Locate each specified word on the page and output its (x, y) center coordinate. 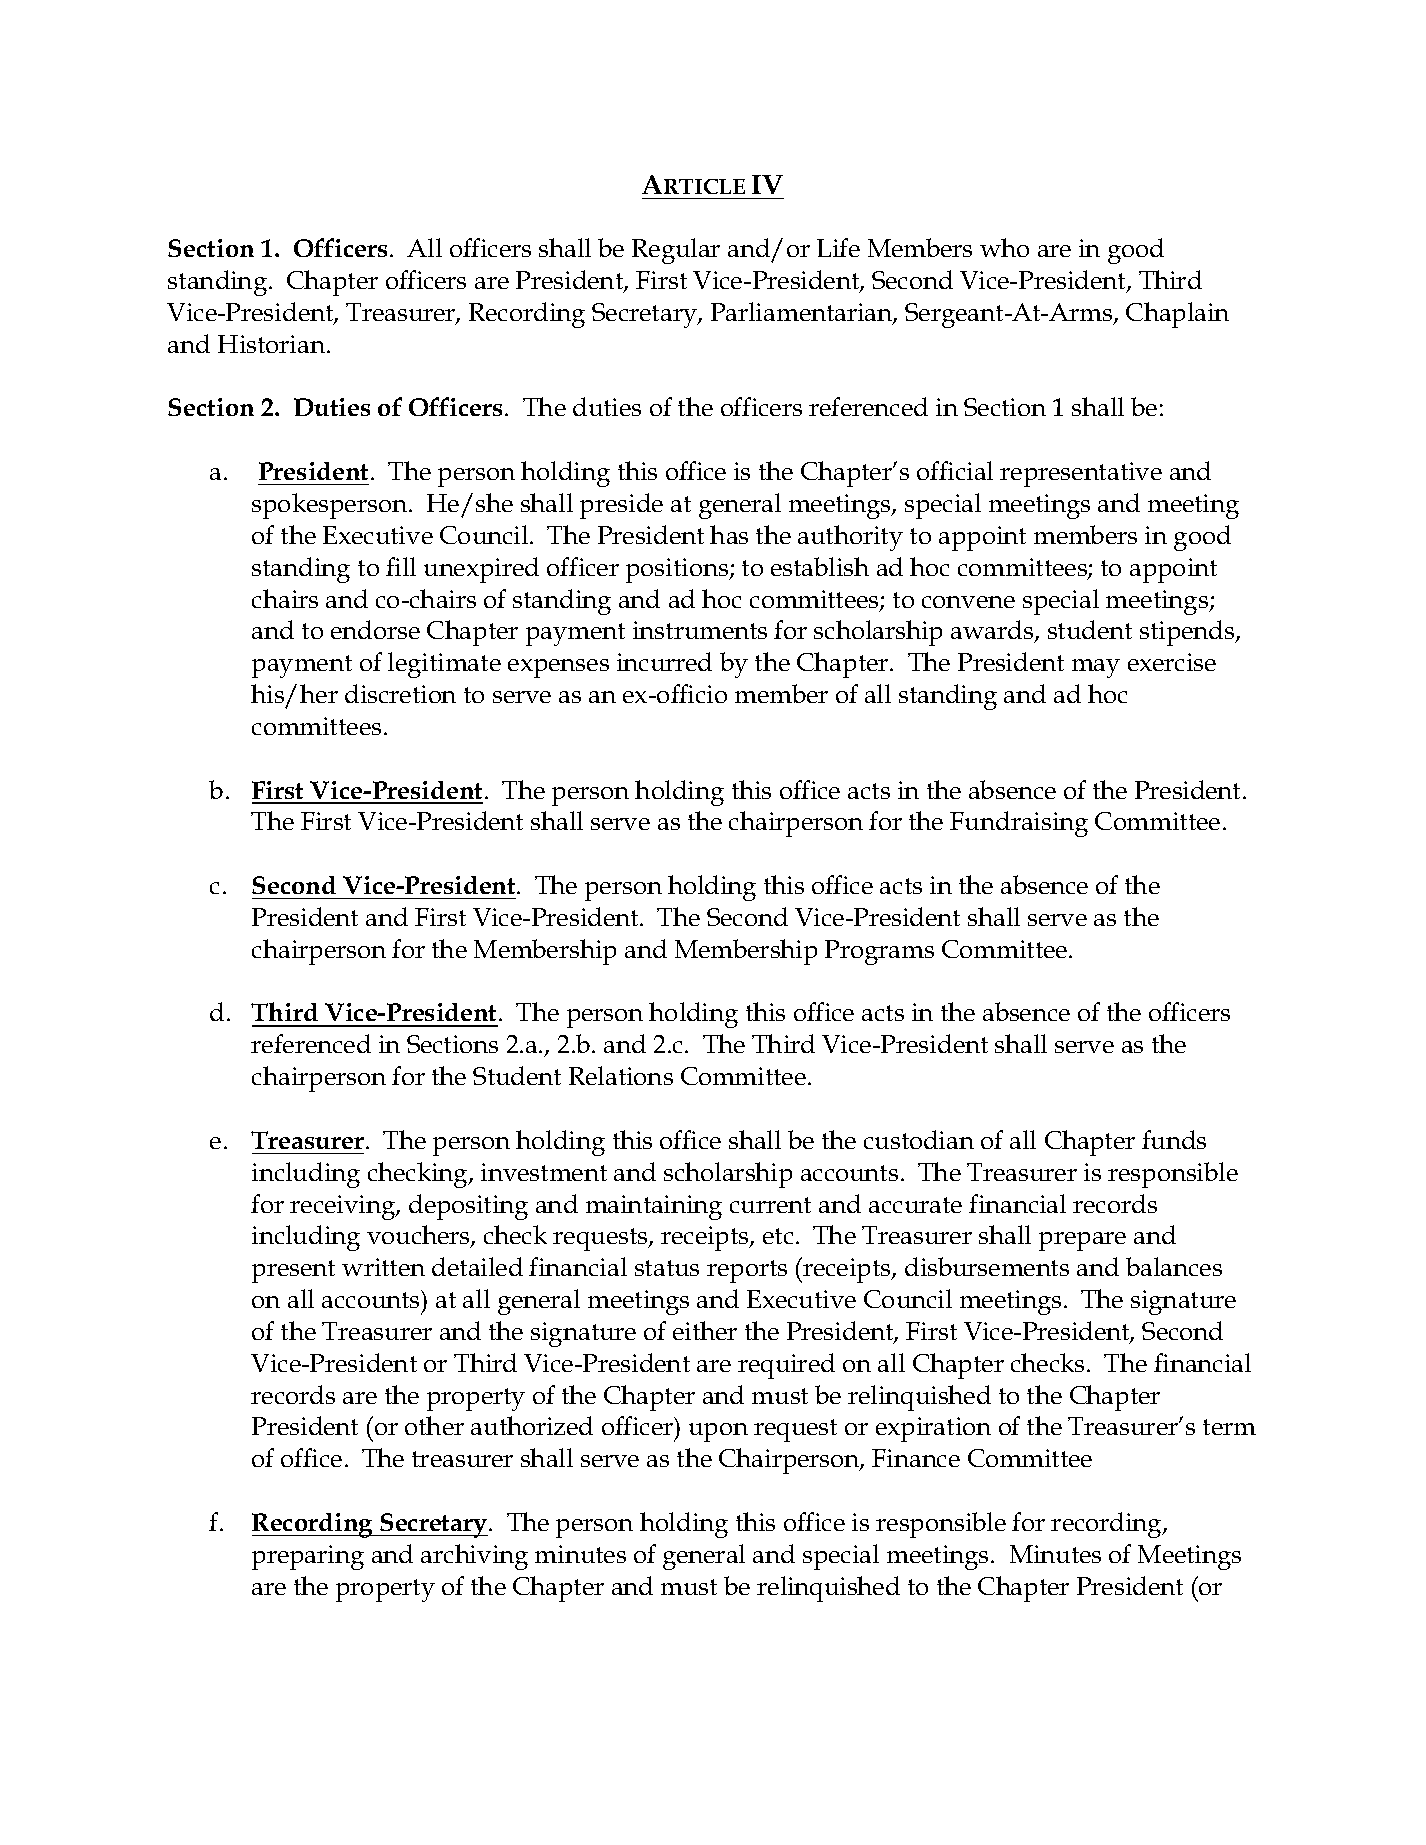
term (1229, 1427)
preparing (308, 1557)
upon (718, 1432)
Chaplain (1177, 315)
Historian (271, 344)
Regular (676, 251)
